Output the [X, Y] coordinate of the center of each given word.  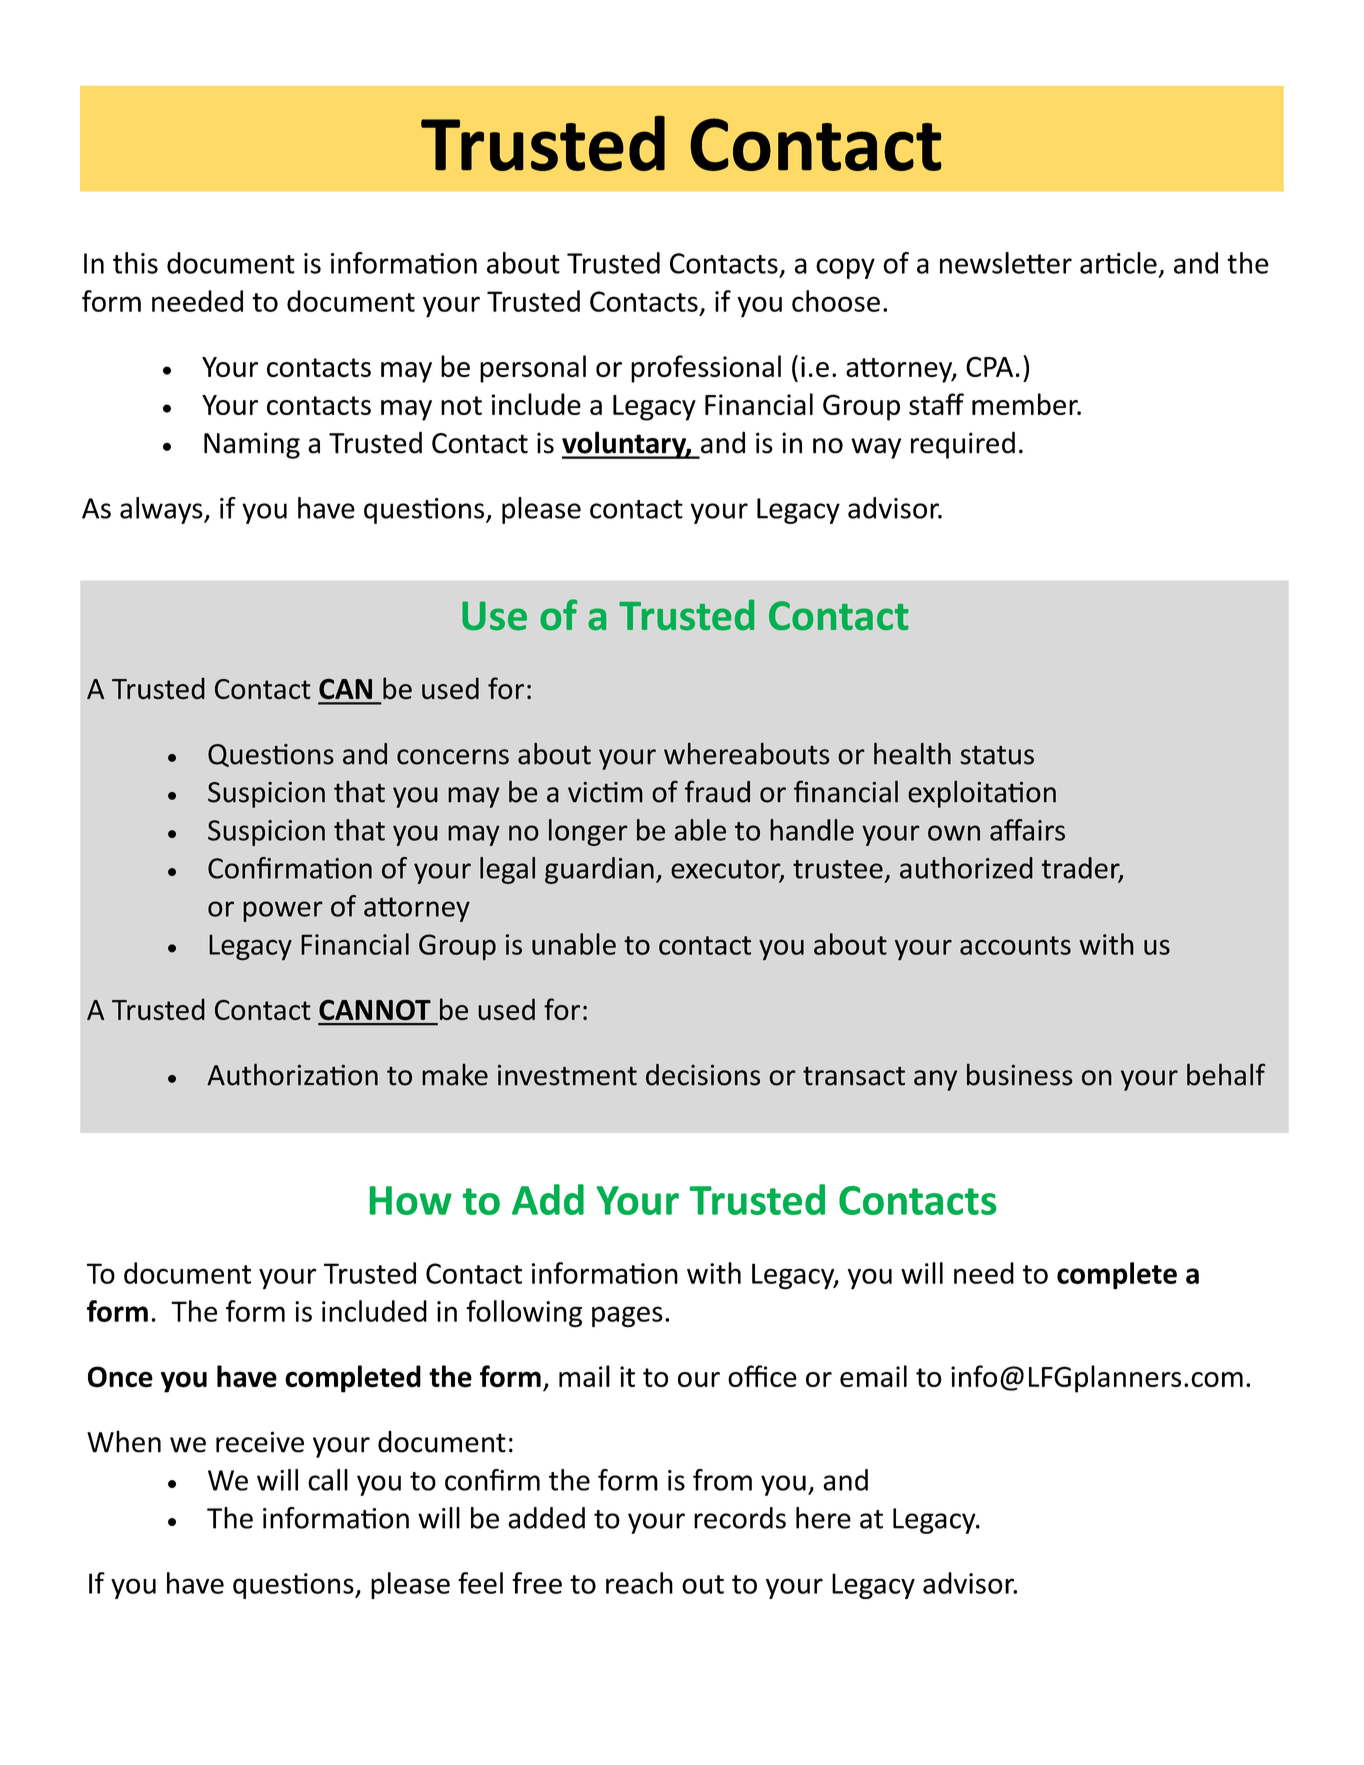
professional [706, 369]
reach [639, 1583]
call [328, 1480]
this [135, 263]
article [1118, 263]
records [740, 1518]
